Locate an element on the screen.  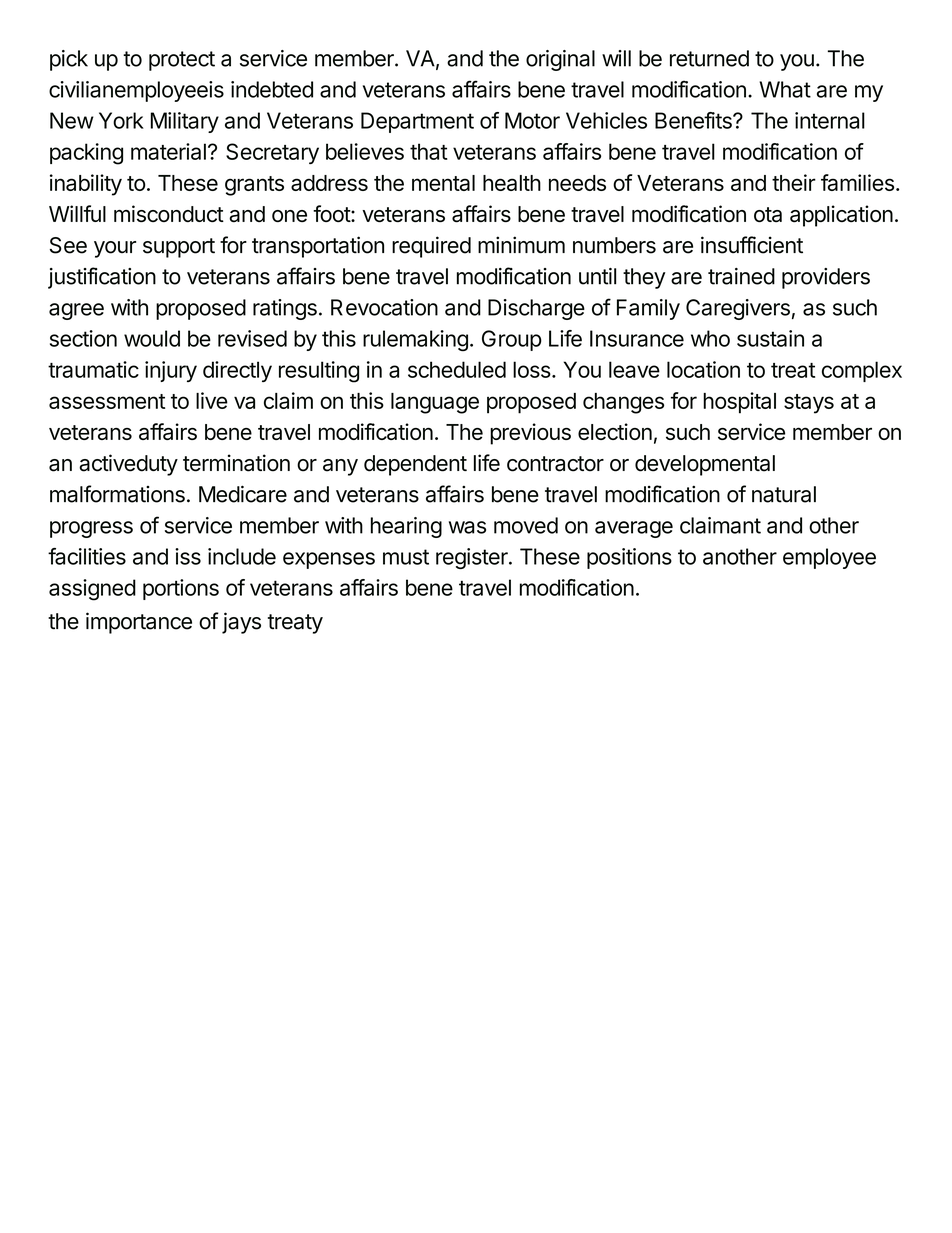
portions is located at coordinates (181, 589).
